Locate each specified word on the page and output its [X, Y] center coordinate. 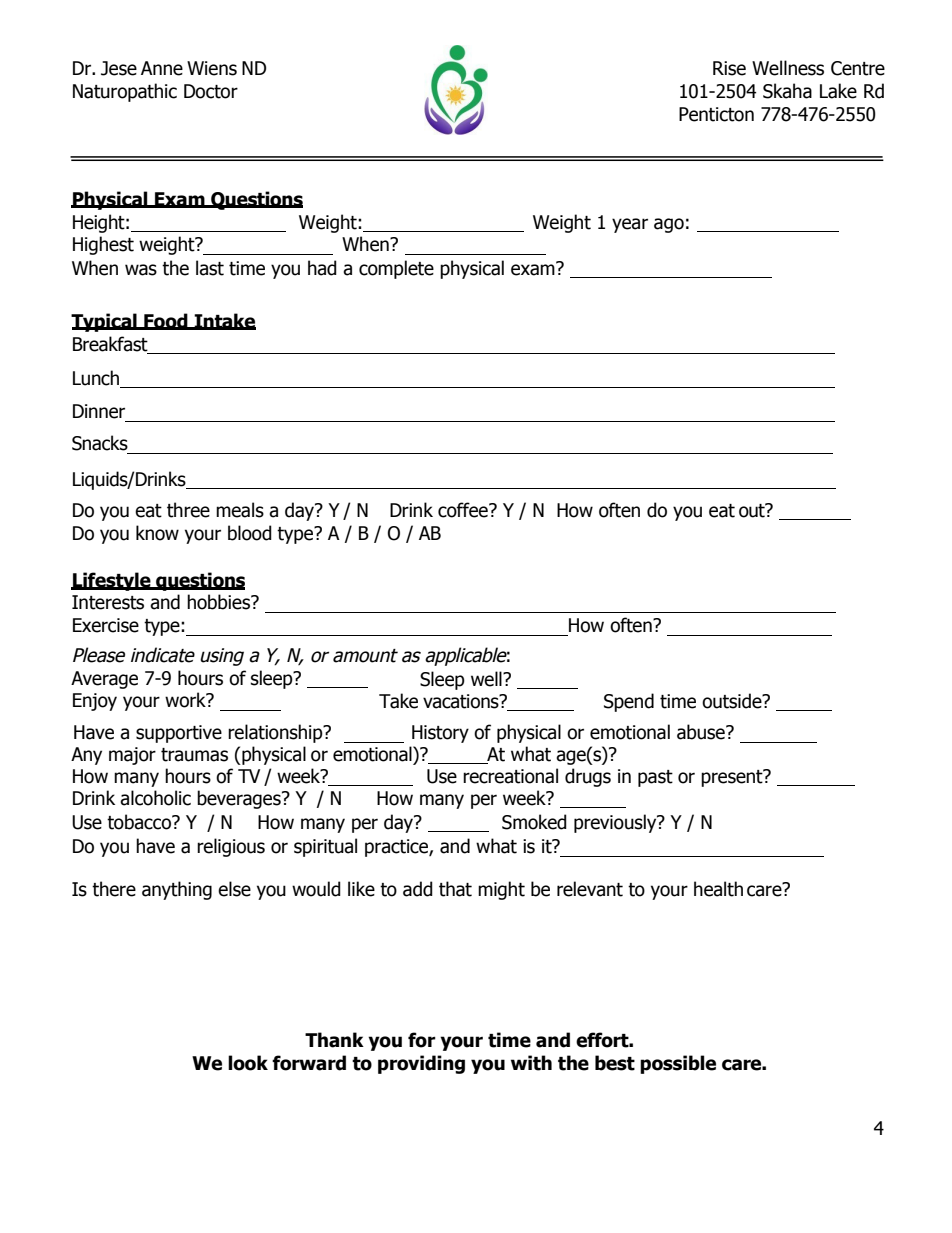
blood [250, 533]
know [157, 533]
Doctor [211, 91]
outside [733, 701]
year [630, 225]
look [248, 1063]
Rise [729, 68]
